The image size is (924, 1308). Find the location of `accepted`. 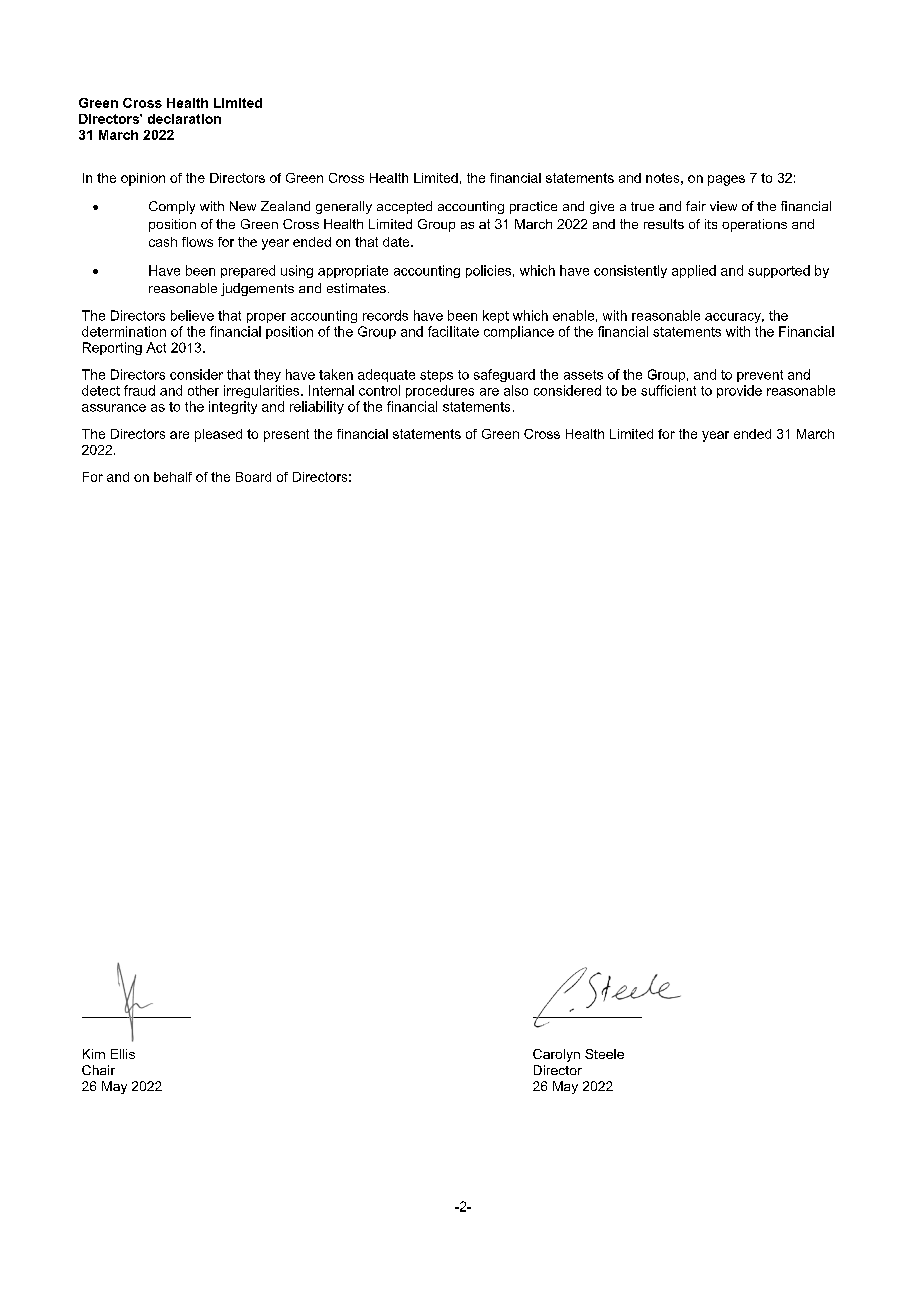

accepted is located at coordinates (404, 207).
